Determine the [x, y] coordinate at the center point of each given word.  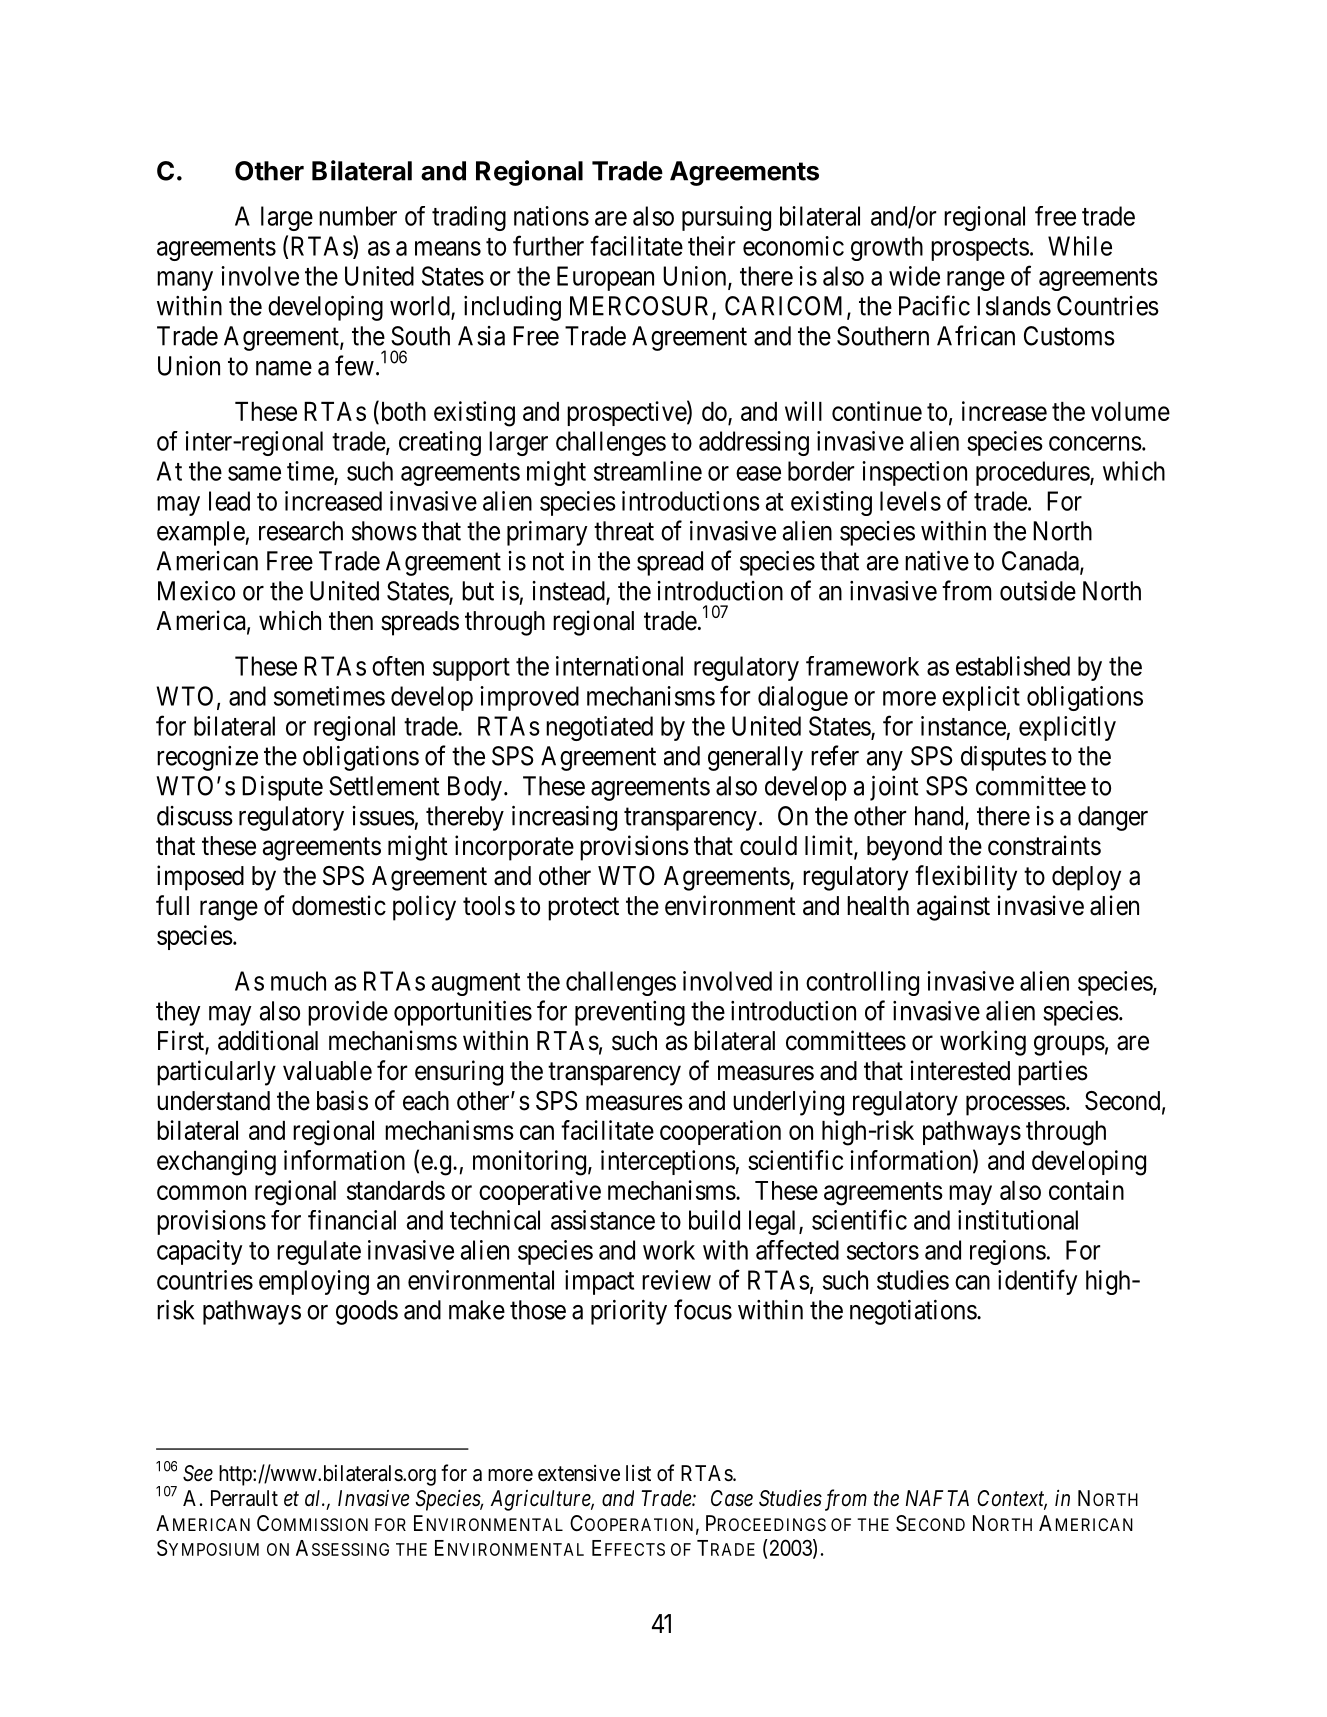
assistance [603, 1220]
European [605, 278]
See [198, 1473]
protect [583, 909]
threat [624, 531]
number [358, 216]
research [301, 531]
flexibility [966, 878]
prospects [980, 249]
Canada [1041, 562]
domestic [339, 905]
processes [1016, 1106]
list [638, 1473]
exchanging [216, 1163]
